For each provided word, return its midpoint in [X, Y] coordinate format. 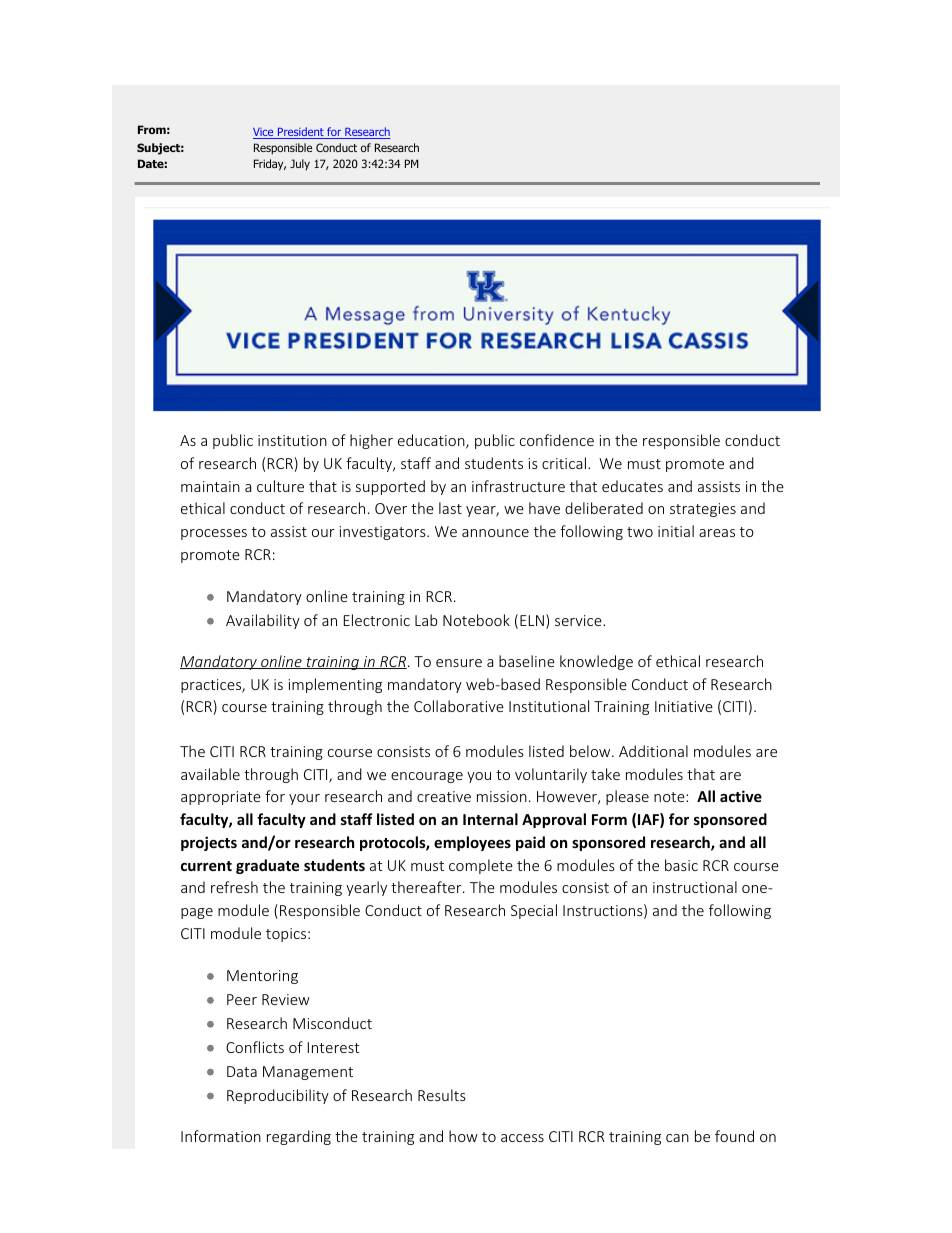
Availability [263, 621]
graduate [267, 866]
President [301, 133]
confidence [557, 440]
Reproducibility [278, 1096]
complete [481, 866]
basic [681, 865]
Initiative [684, 706]
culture [280, 486]
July [300, 164]
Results [442, 1095]
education [432, 441]
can [677, 1138]
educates [632, 486]
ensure [459, 663]
